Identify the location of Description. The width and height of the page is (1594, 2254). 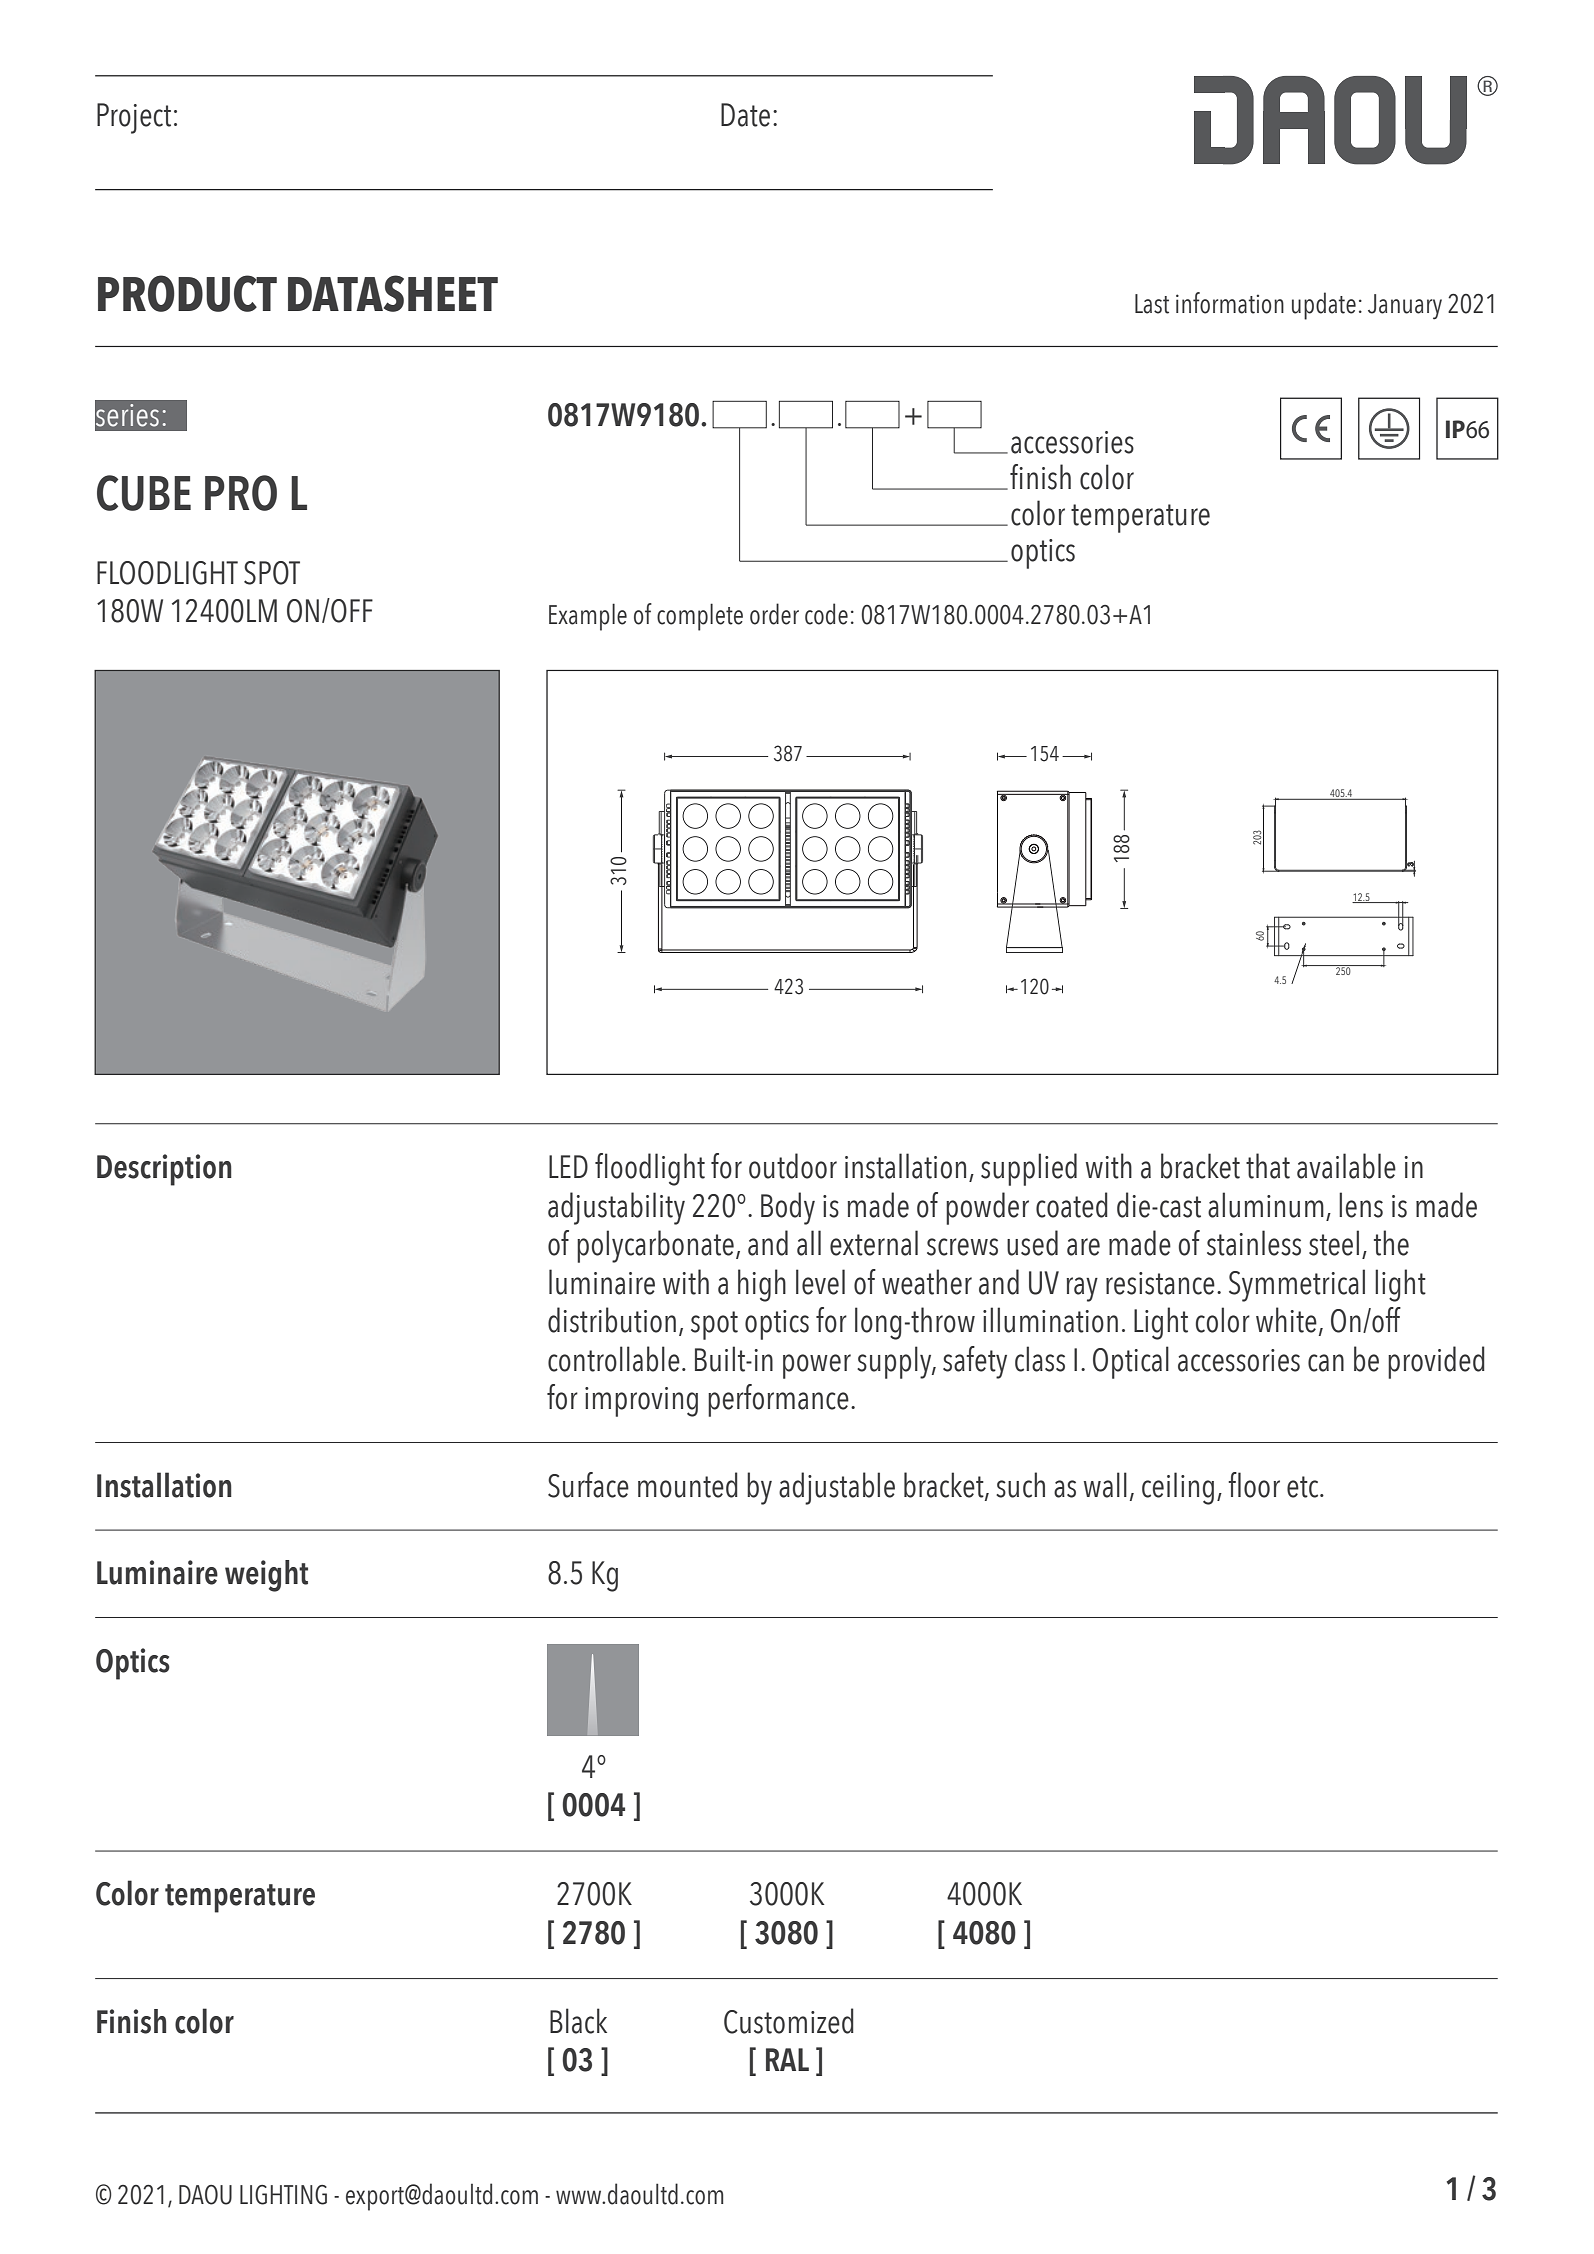
(164, 1170).
